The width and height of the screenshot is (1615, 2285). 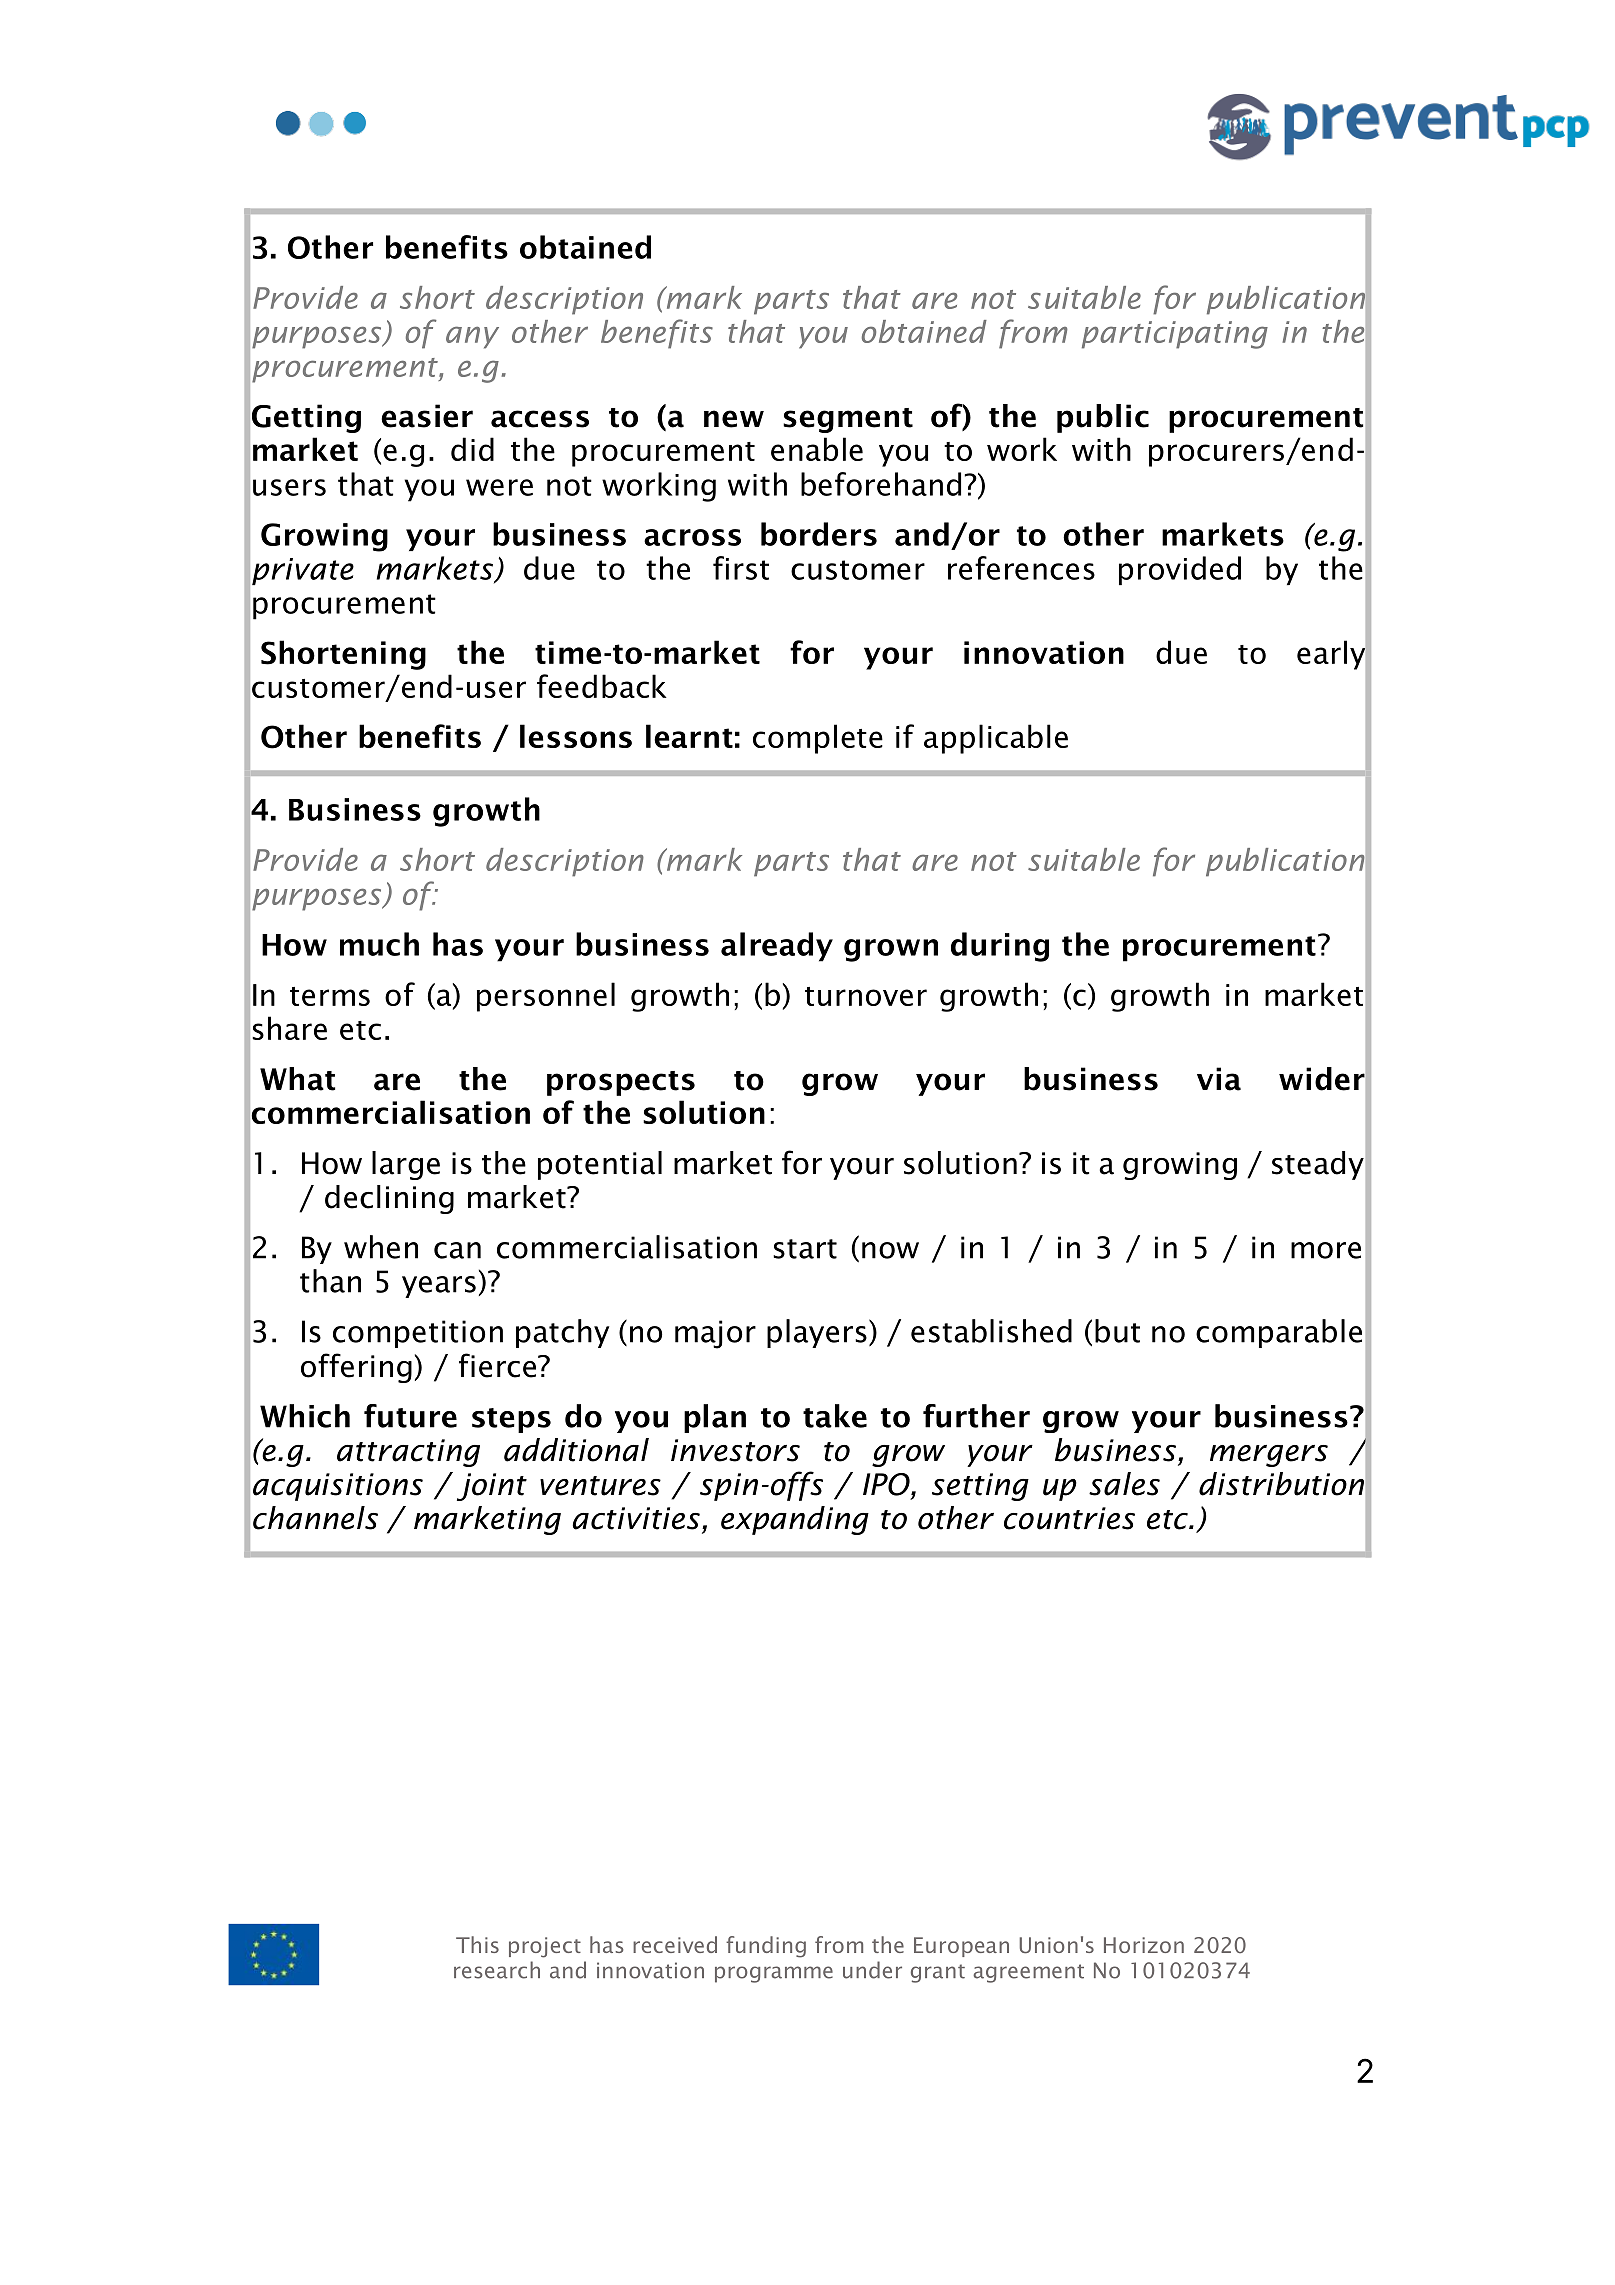 I want to click on large, so click(x=406, y=1165).
